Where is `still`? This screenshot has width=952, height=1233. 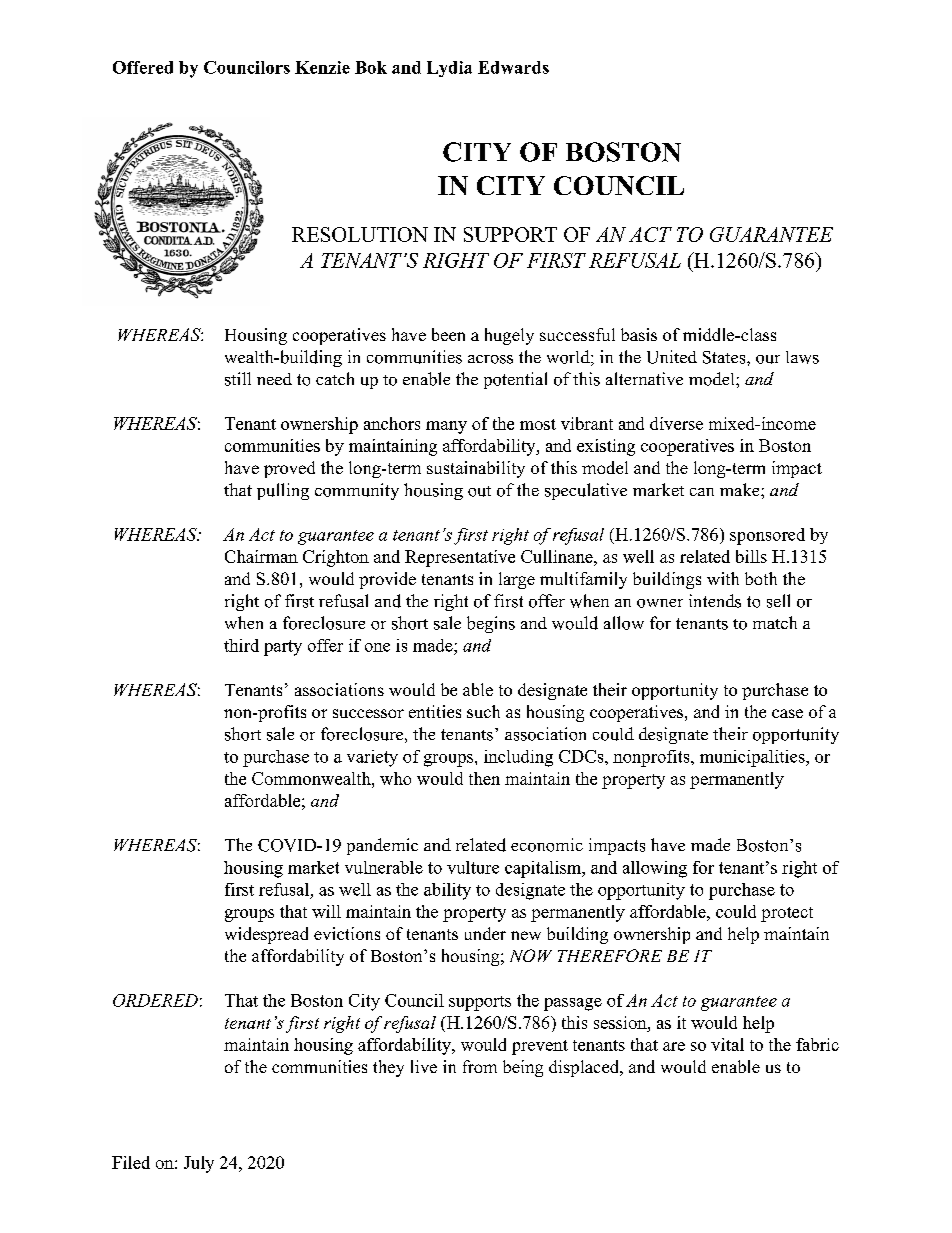 still is located at coordinates (238, 379).
